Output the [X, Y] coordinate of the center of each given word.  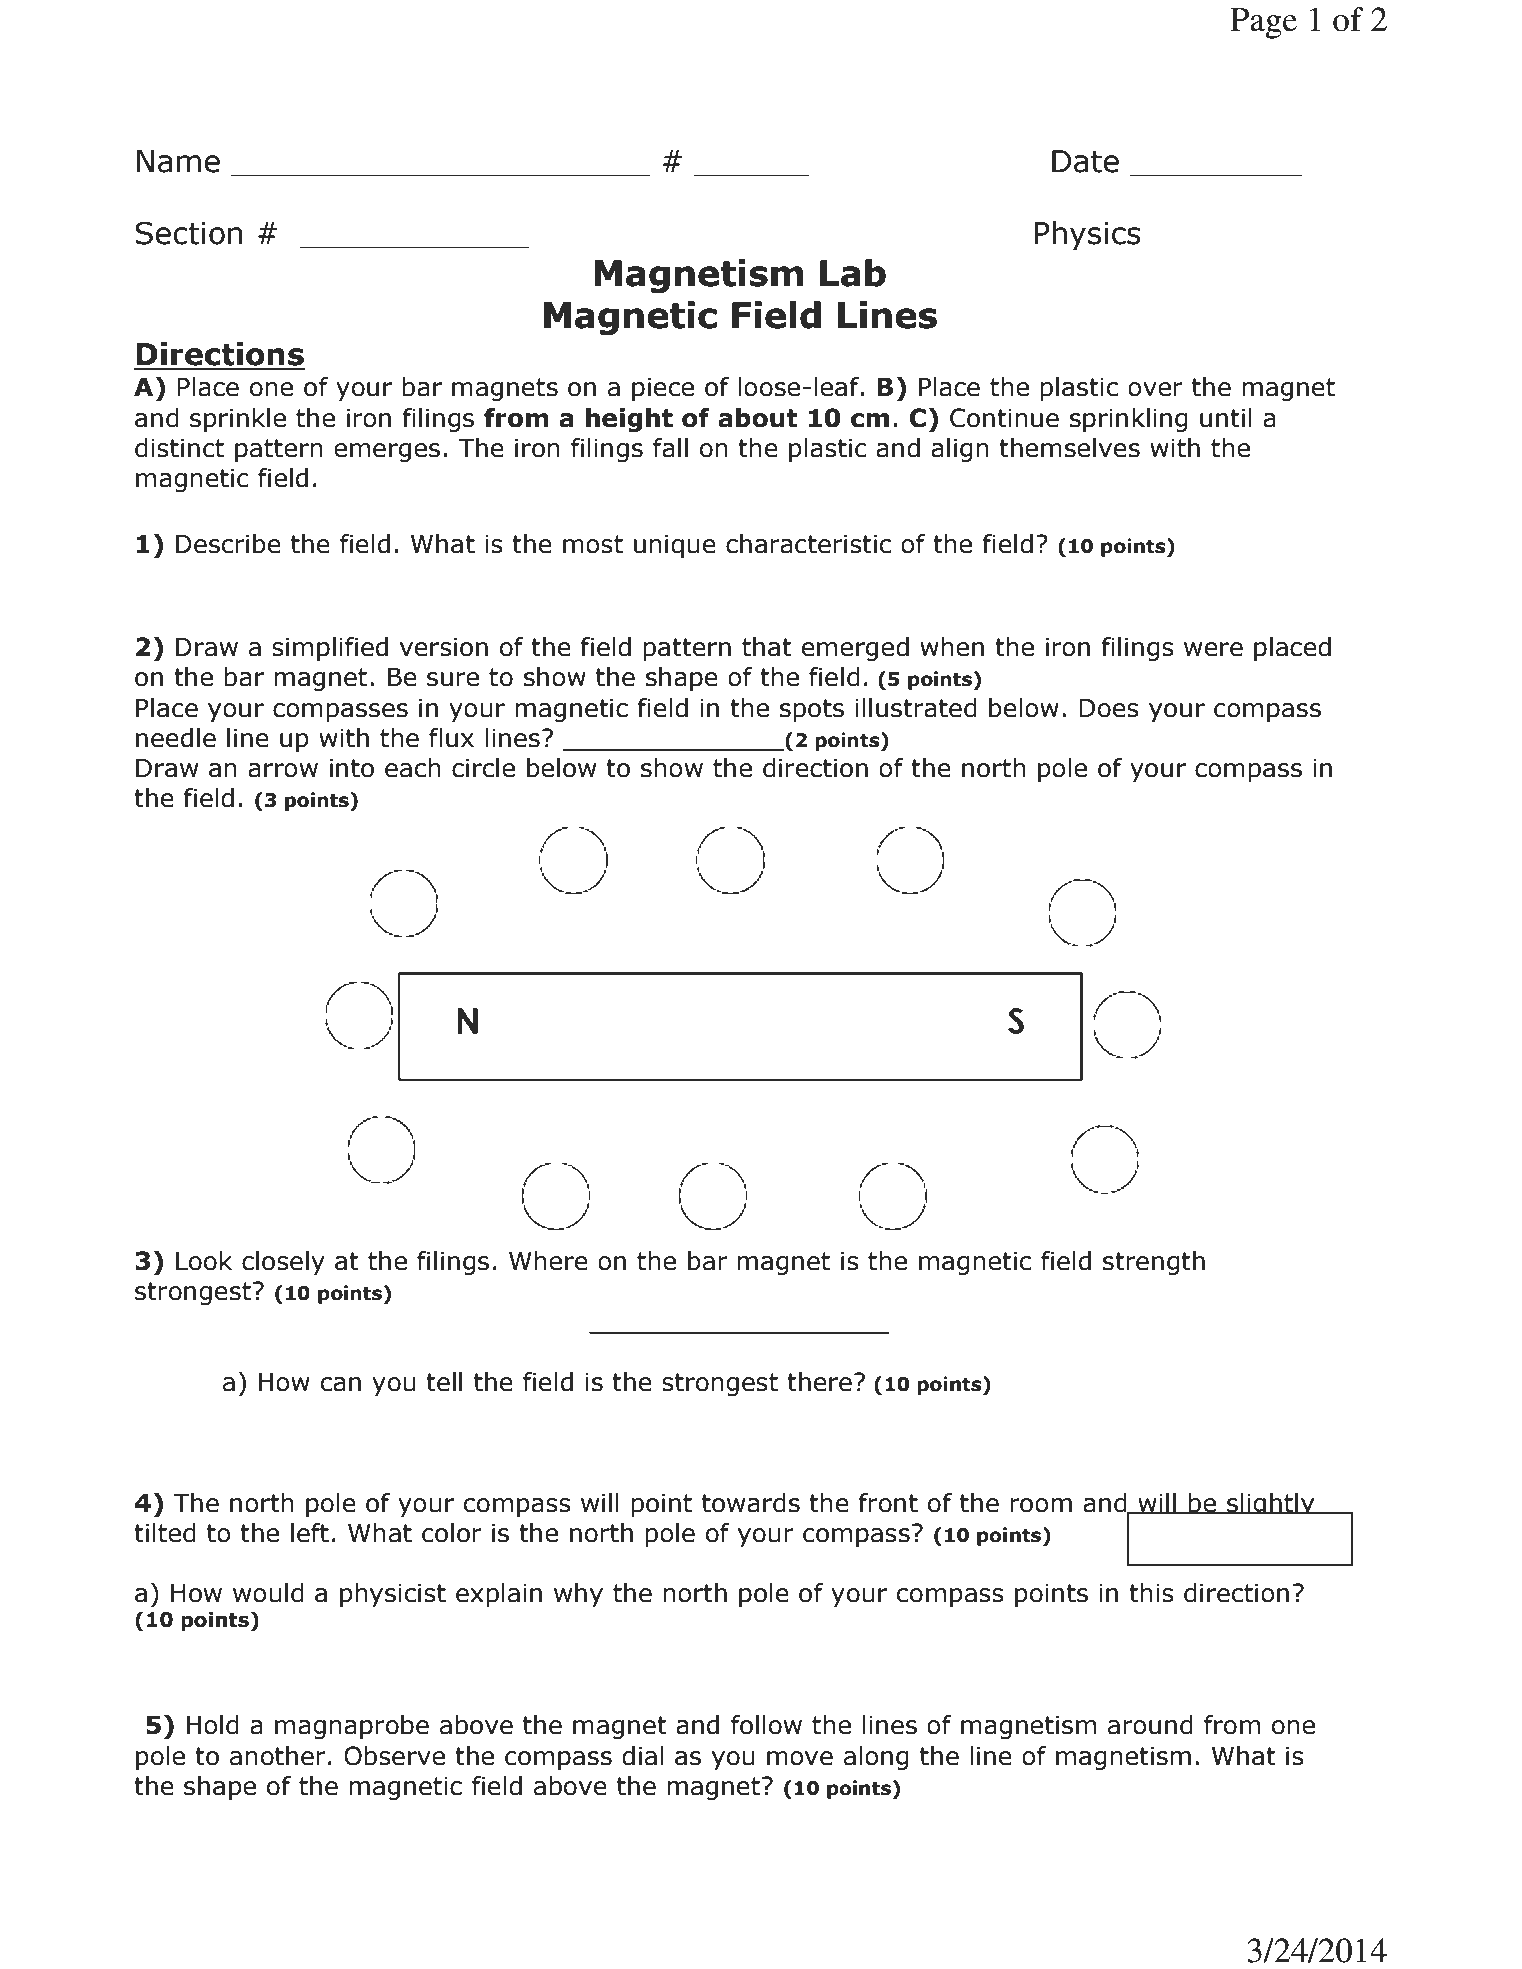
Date [1085, 161]
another [278, 1756]
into [352, 768]
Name [178, 161]
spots [812, 710]
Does [1109, 708]
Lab [853, 273]
